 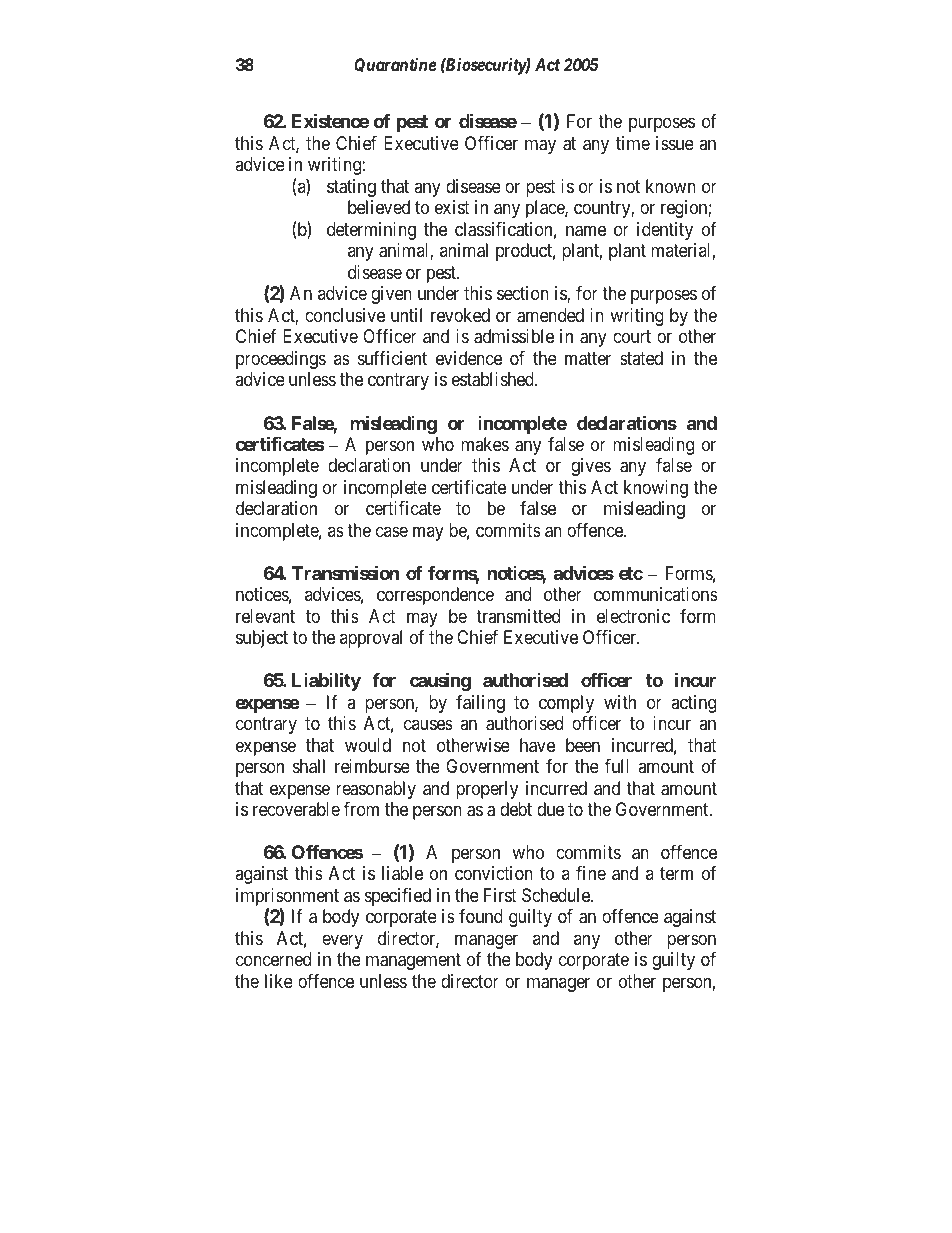 I want to click on proceedings, so click(x=281, y=360).
